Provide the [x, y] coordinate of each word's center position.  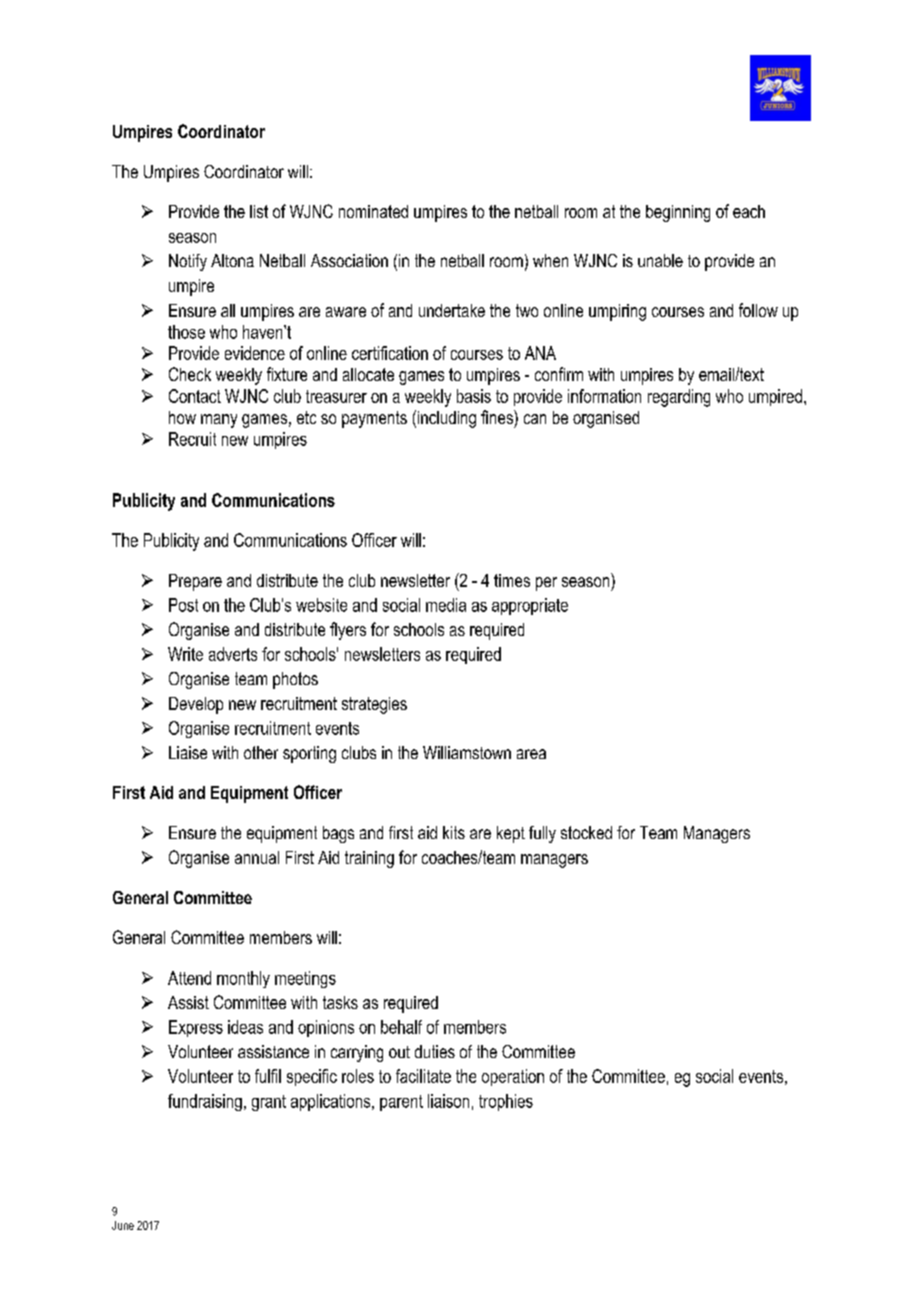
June [123, 1225]
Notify [188, 262]
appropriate [530, 606]
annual [257, 857]
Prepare [195, 582]
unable [660, 260]
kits [454, 832]
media [446, 605]
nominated [373, 211]
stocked [586, 832]
